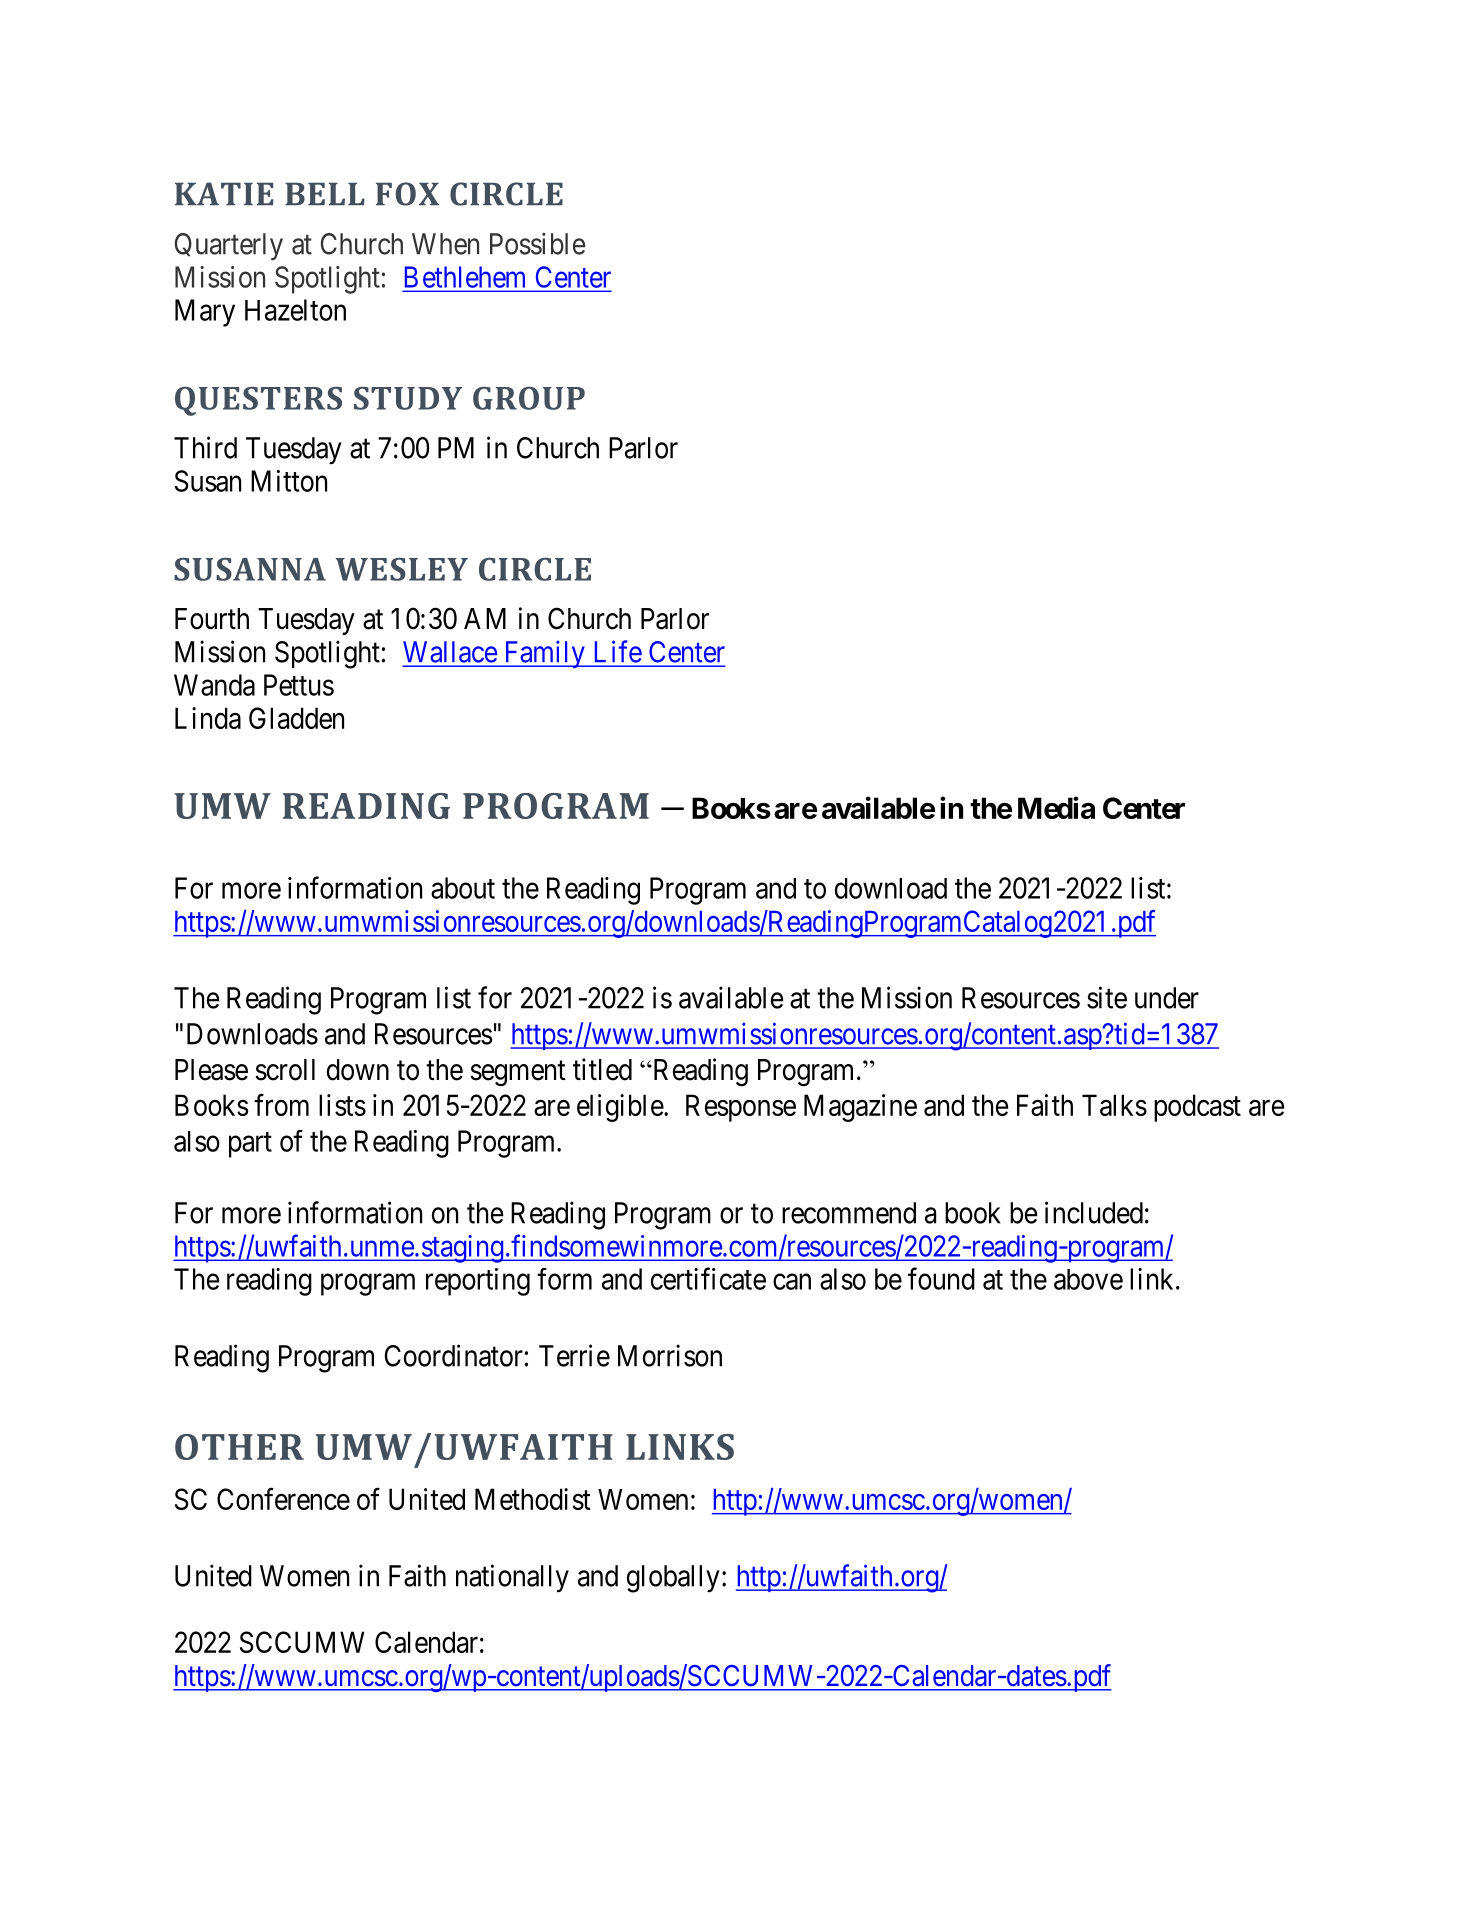  I want to click on BELL, so click(325, 194).
